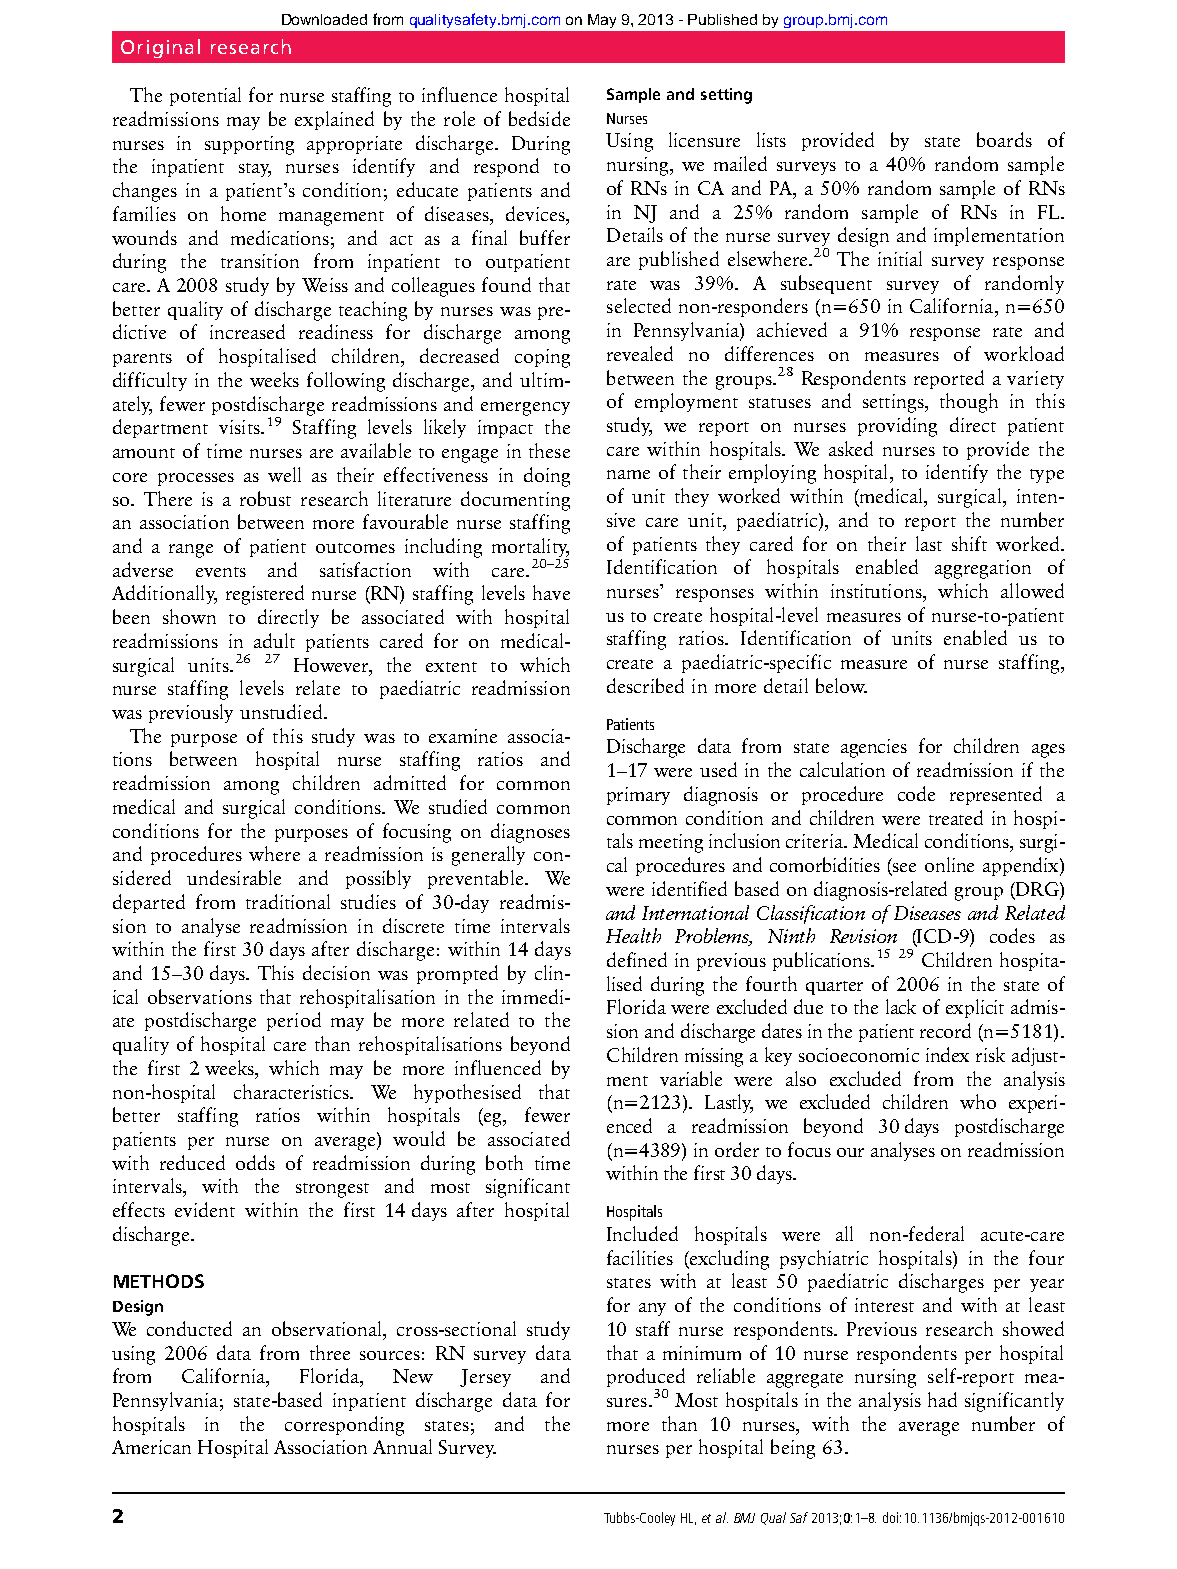 This screenshot has height=1569, width=1177. What do you see at coordinates (539, 118) in the screenshot?
I see `bedside` at bounding box center [539, 118].
